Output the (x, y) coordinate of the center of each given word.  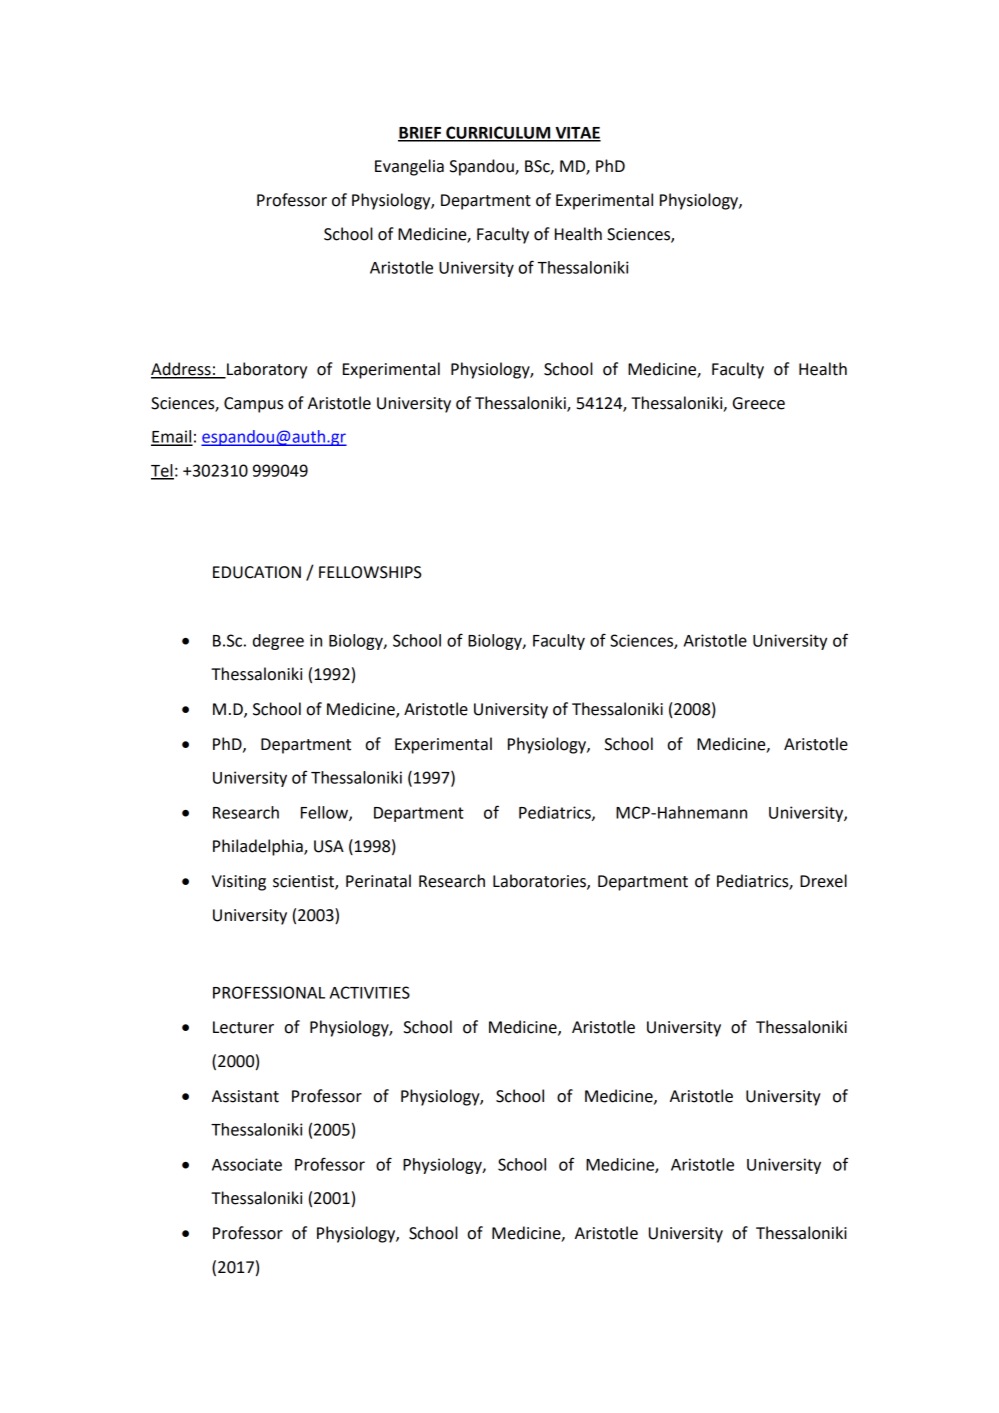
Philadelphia (259, 847)
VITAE (577, 134)
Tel (162, 471)
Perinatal (378, 881)
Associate (247, 1164)
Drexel (823, 881)
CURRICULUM (498, 133)
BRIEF (421, 134)
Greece (759, 403)
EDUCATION (257, 572)
